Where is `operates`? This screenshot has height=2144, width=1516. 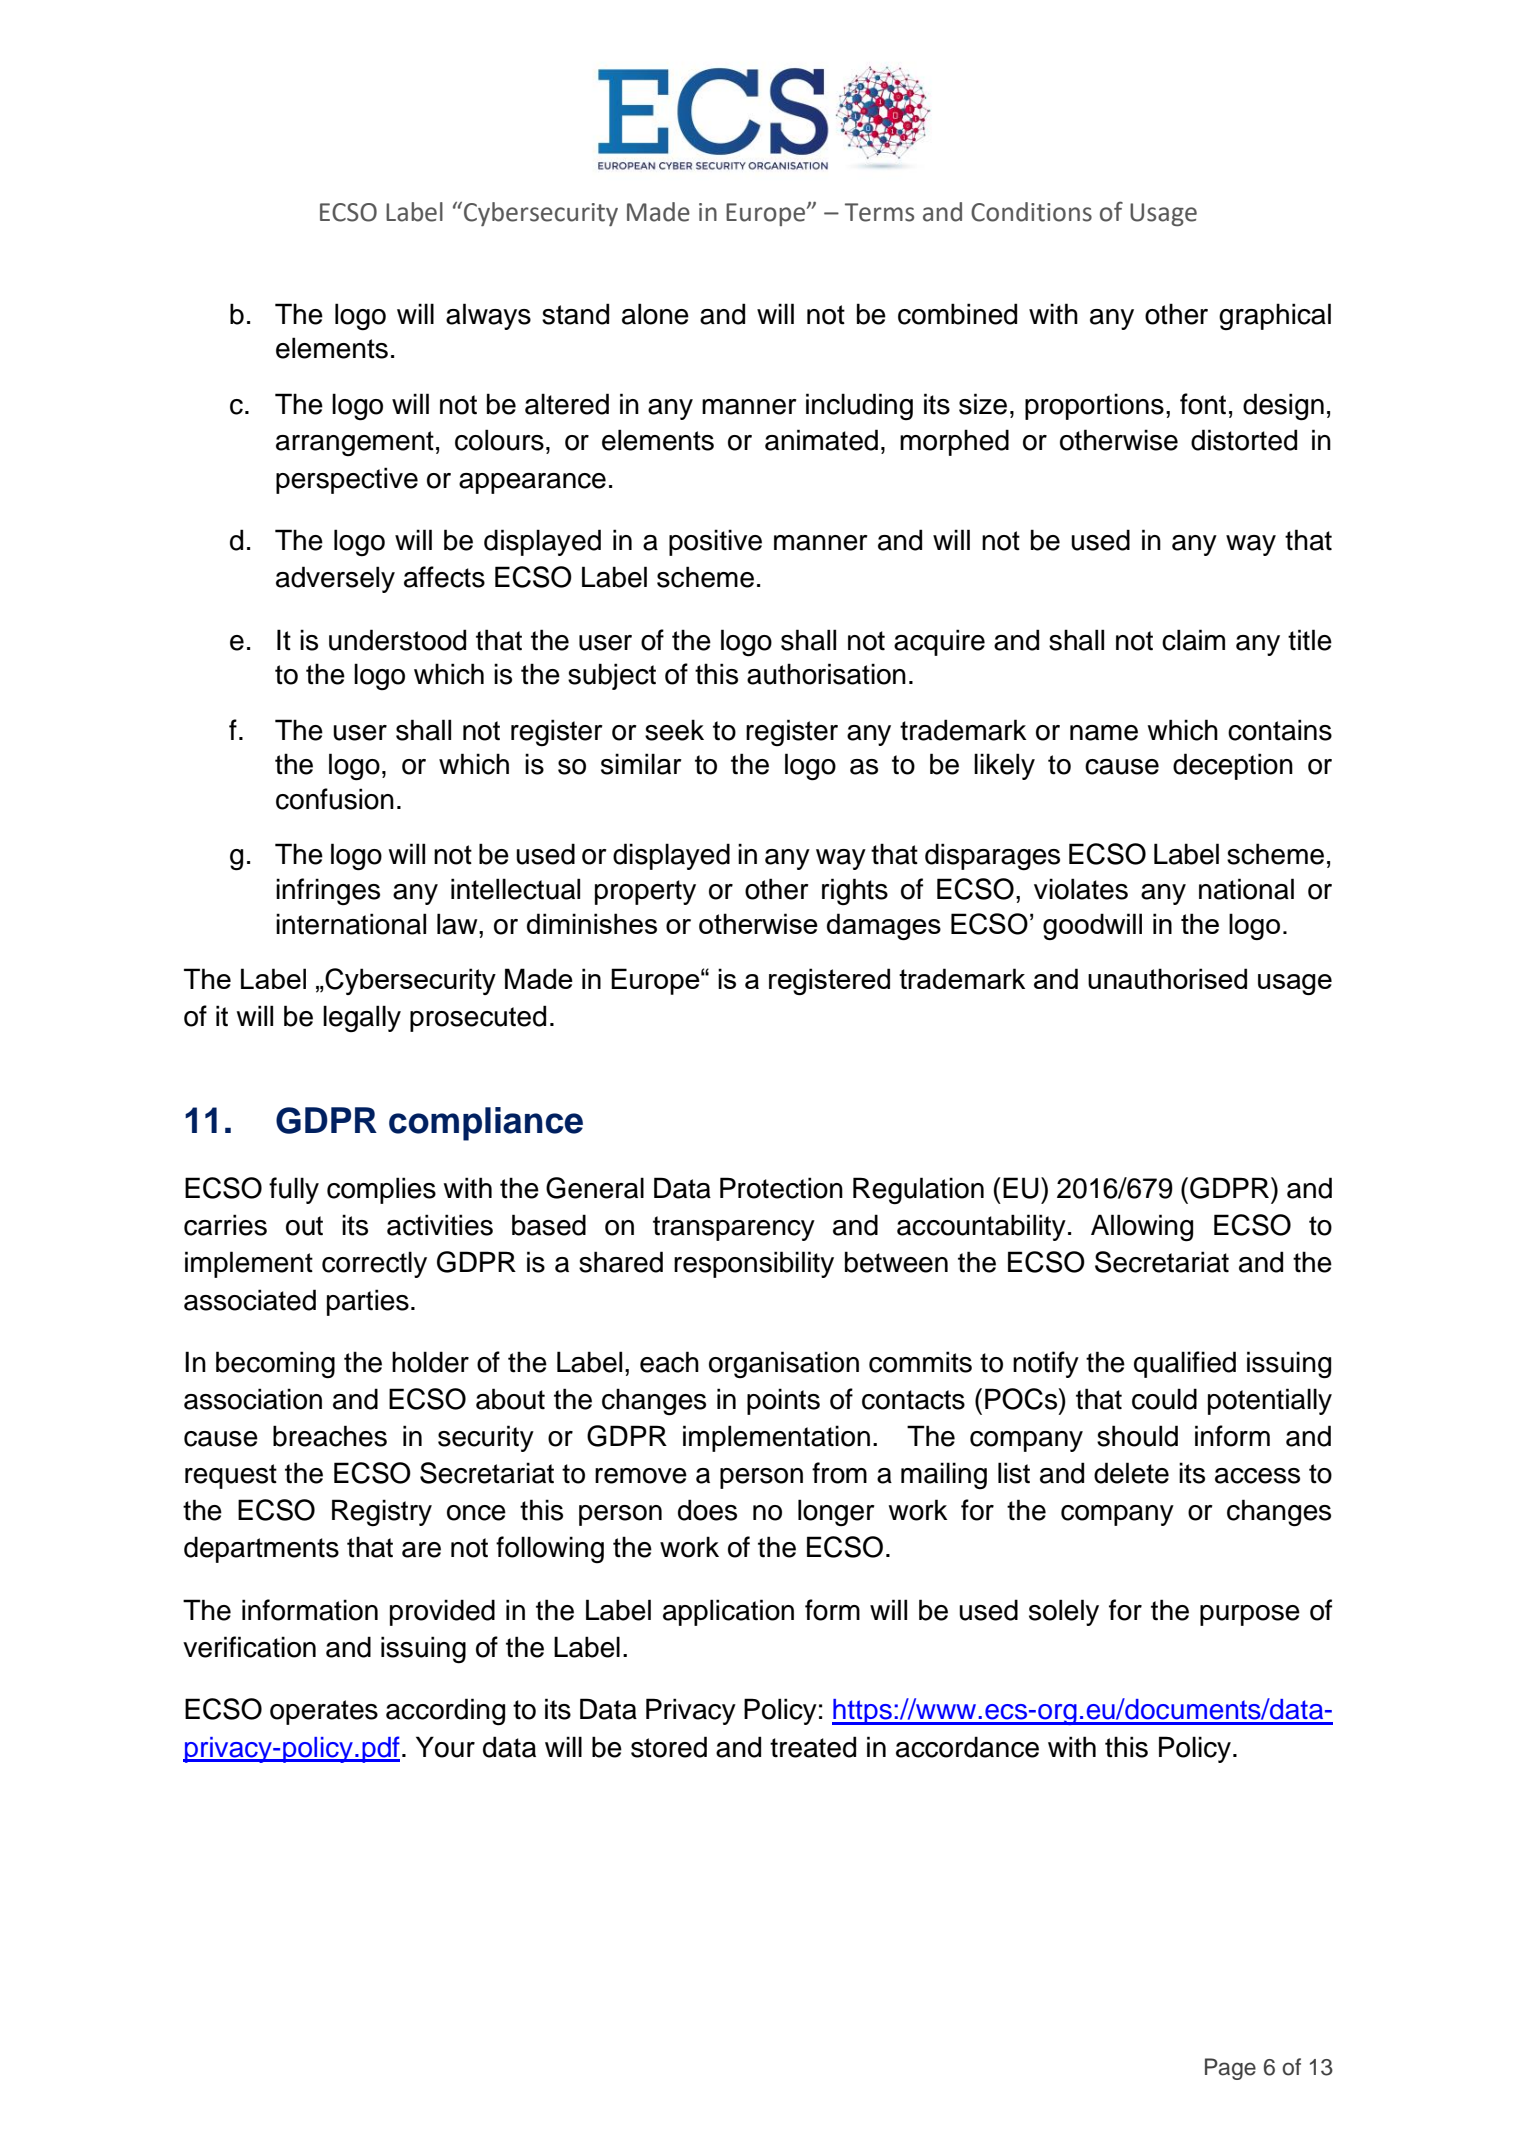
operates is located at coordinates (324, 1712).
